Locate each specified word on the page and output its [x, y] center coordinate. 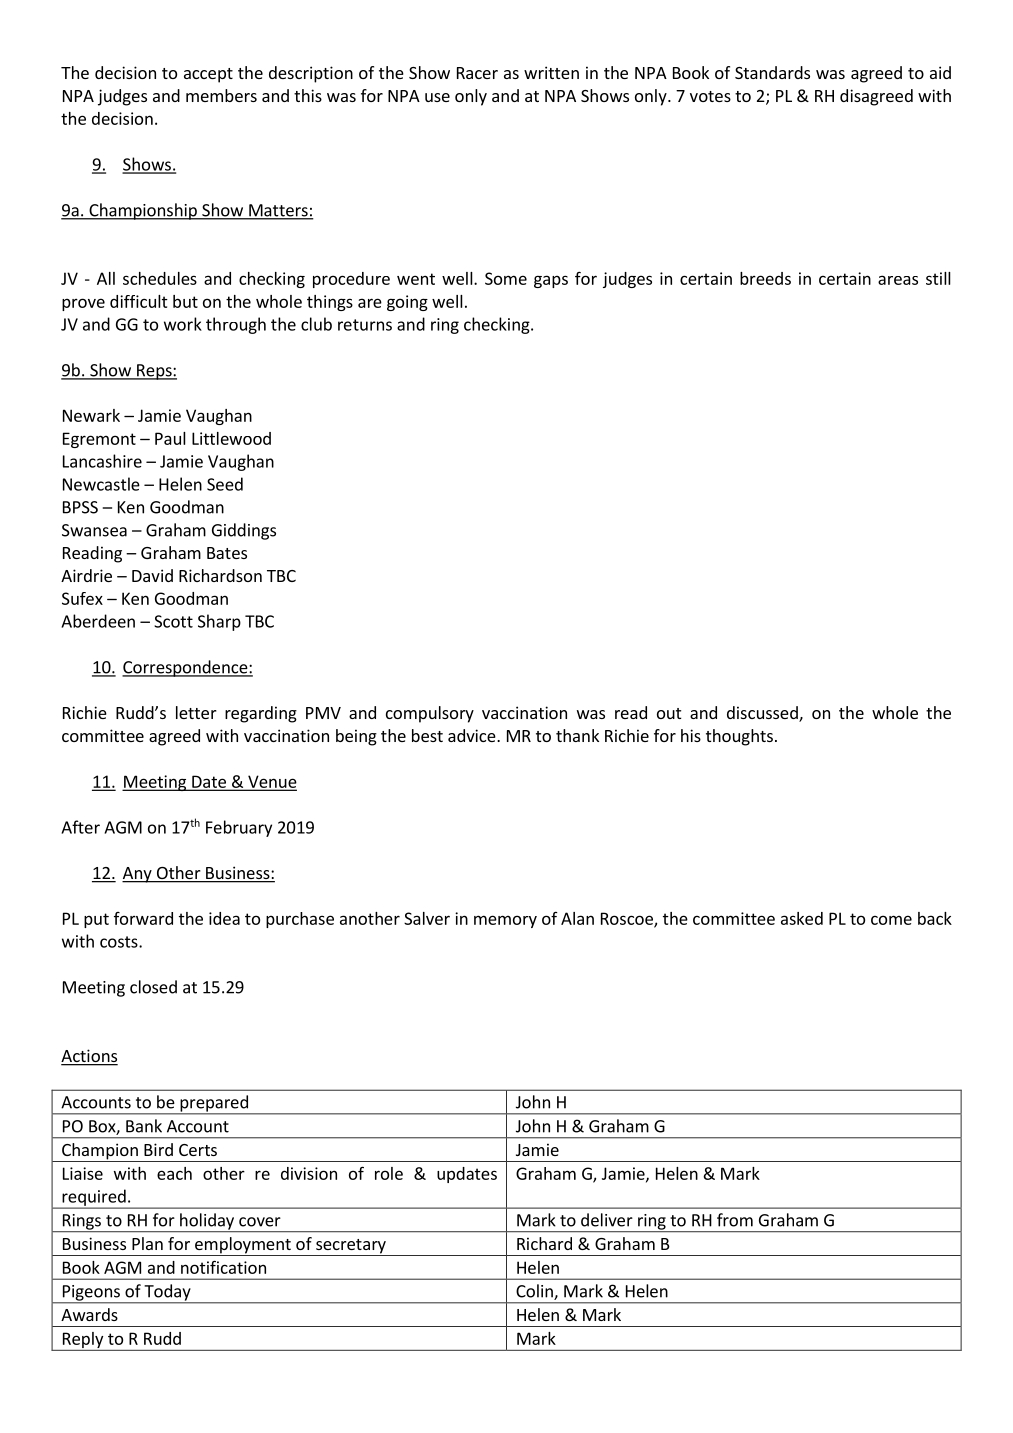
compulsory [430, 714]
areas [898, 280]
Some [506, 278]
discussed [763, 714]
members [221, 95]
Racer [477, 73]
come [891, 920]
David [152, 575]
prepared [214, 1104]
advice [473, 735]
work [183, 324]
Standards [772, 72]
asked [802, 918]
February [239, 828]
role [389, 1173]
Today [167, 1293]
